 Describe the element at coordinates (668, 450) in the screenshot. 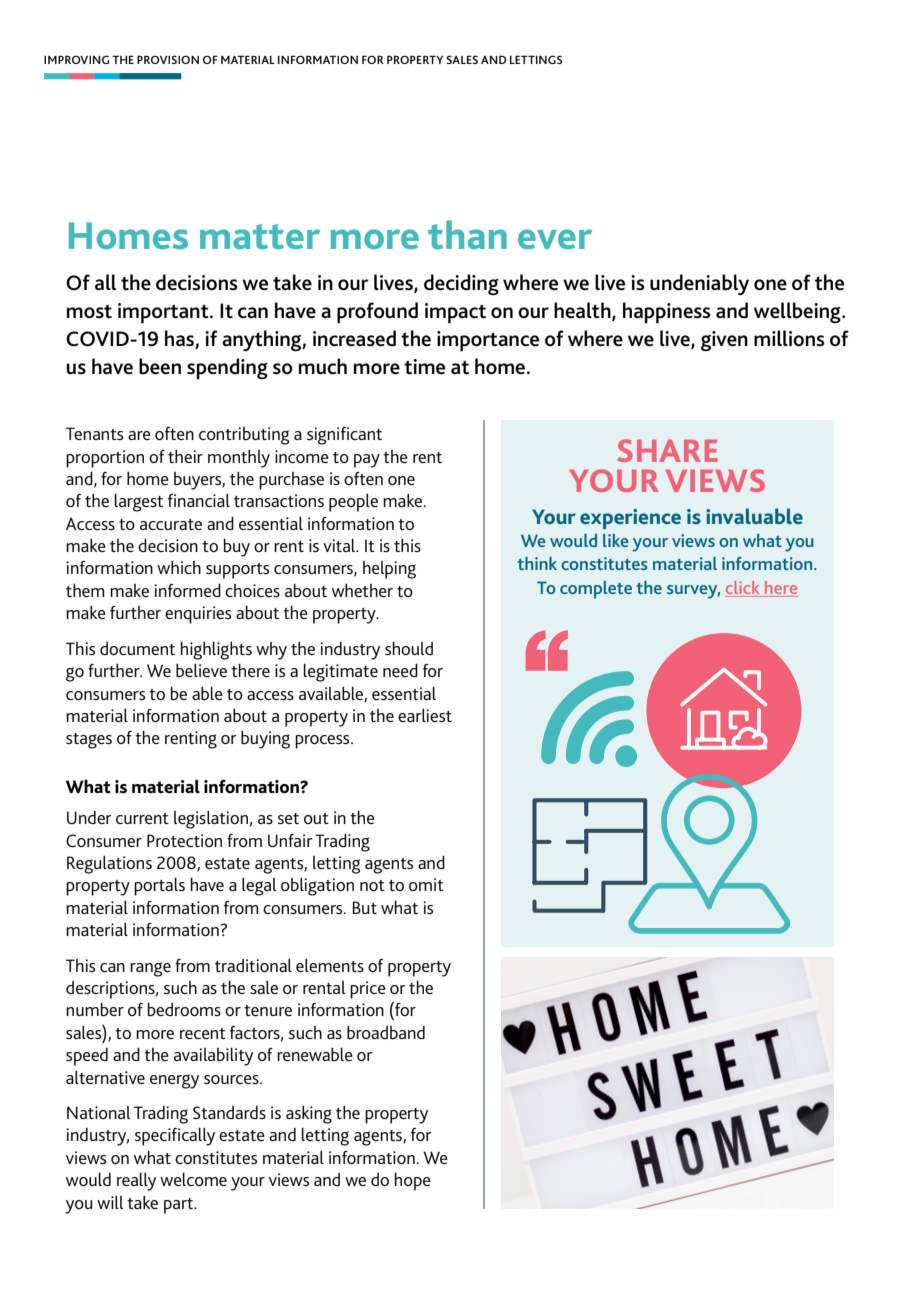

I see `SHARE` at that location.
